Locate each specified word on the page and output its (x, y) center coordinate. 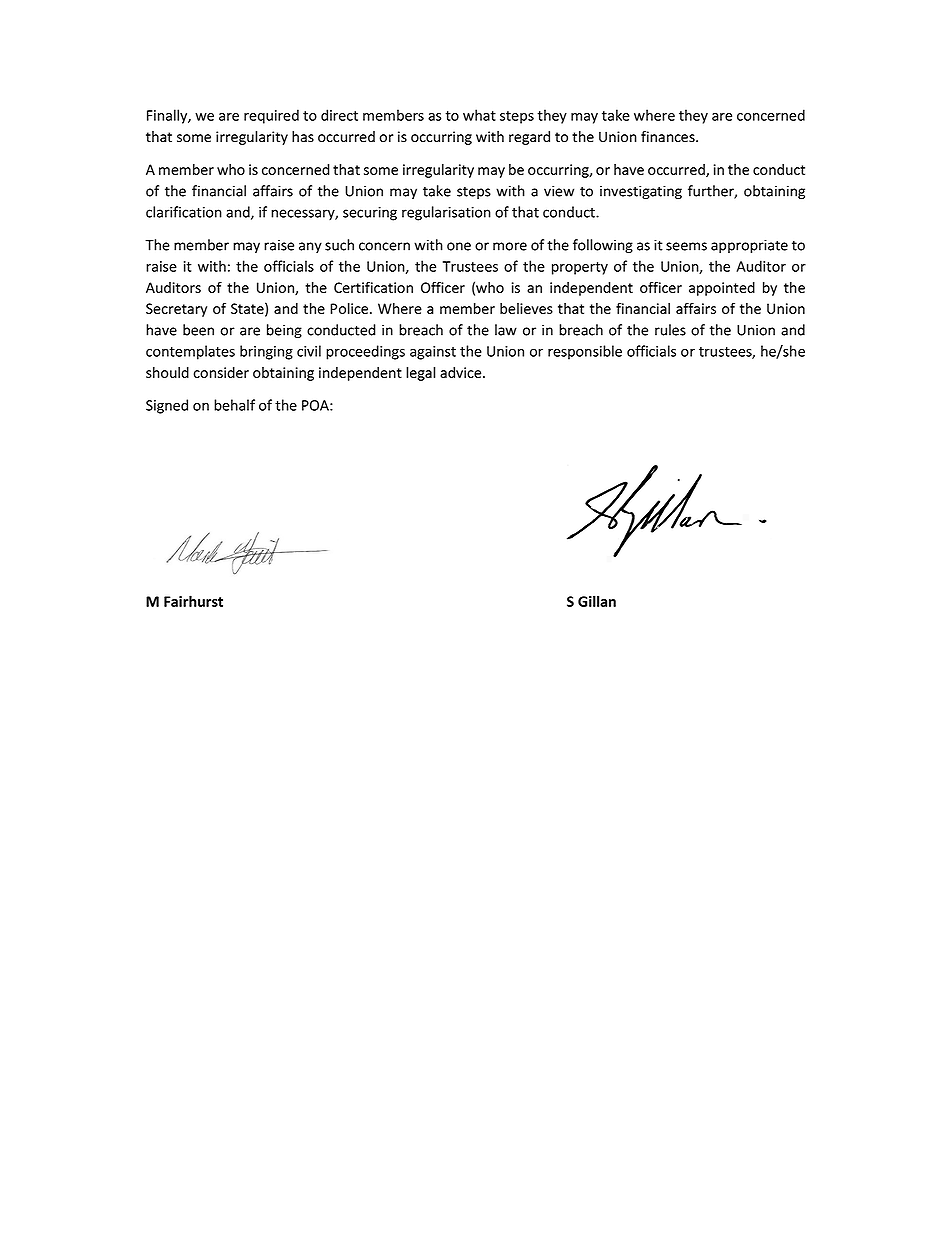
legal (420, 374)
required (271, 116)
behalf (234, 405)
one (459, 246)
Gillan (597, 601)
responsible (585, 352)
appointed (722, 289)
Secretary (176, 310)
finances (669, 137)
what (479, 115)
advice (462, 372)
